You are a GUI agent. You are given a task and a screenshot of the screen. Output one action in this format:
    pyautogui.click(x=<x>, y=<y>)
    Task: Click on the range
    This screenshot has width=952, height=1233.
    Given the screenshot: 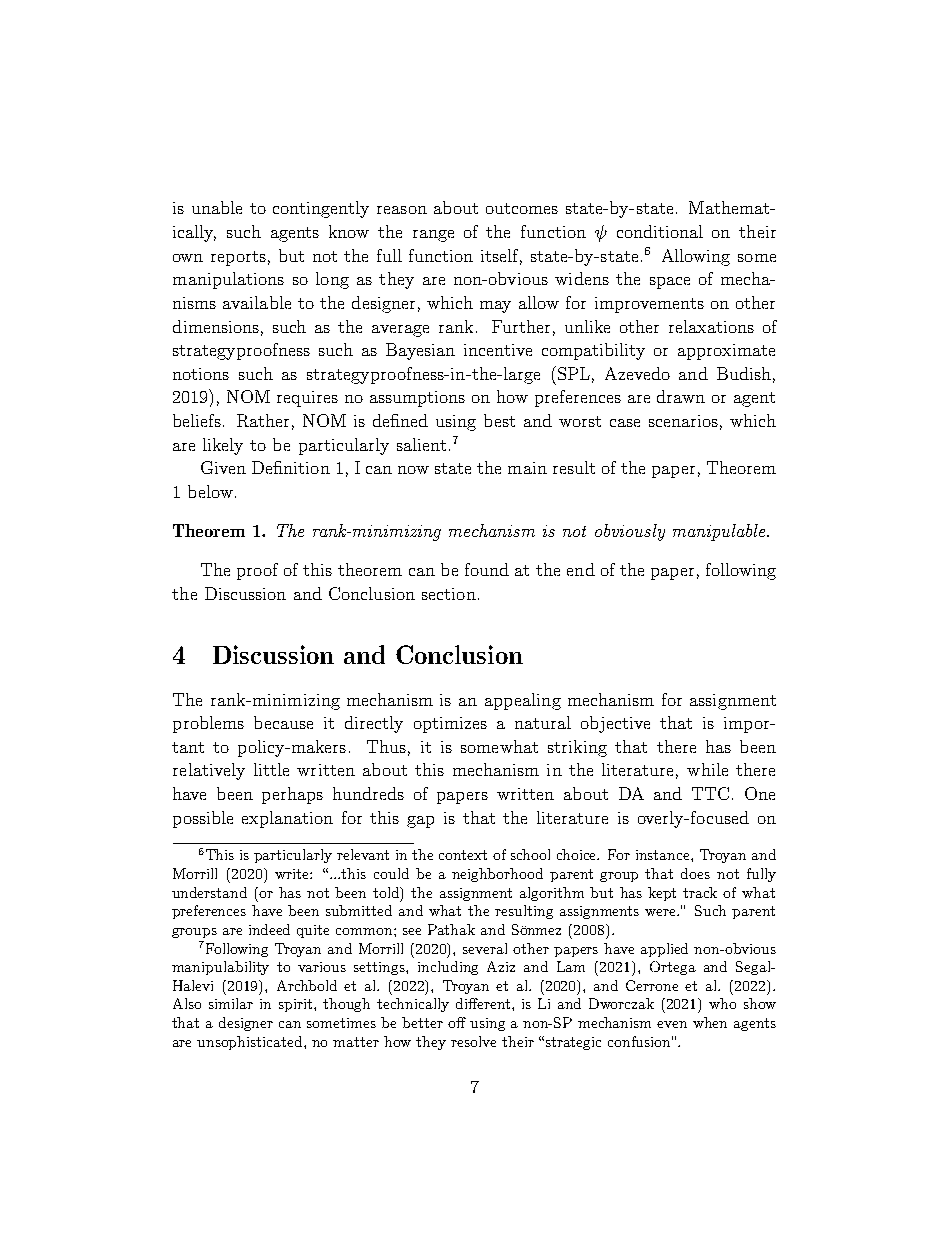 What is the action you would take?
    pyautogui.click(x=433, y=236)
